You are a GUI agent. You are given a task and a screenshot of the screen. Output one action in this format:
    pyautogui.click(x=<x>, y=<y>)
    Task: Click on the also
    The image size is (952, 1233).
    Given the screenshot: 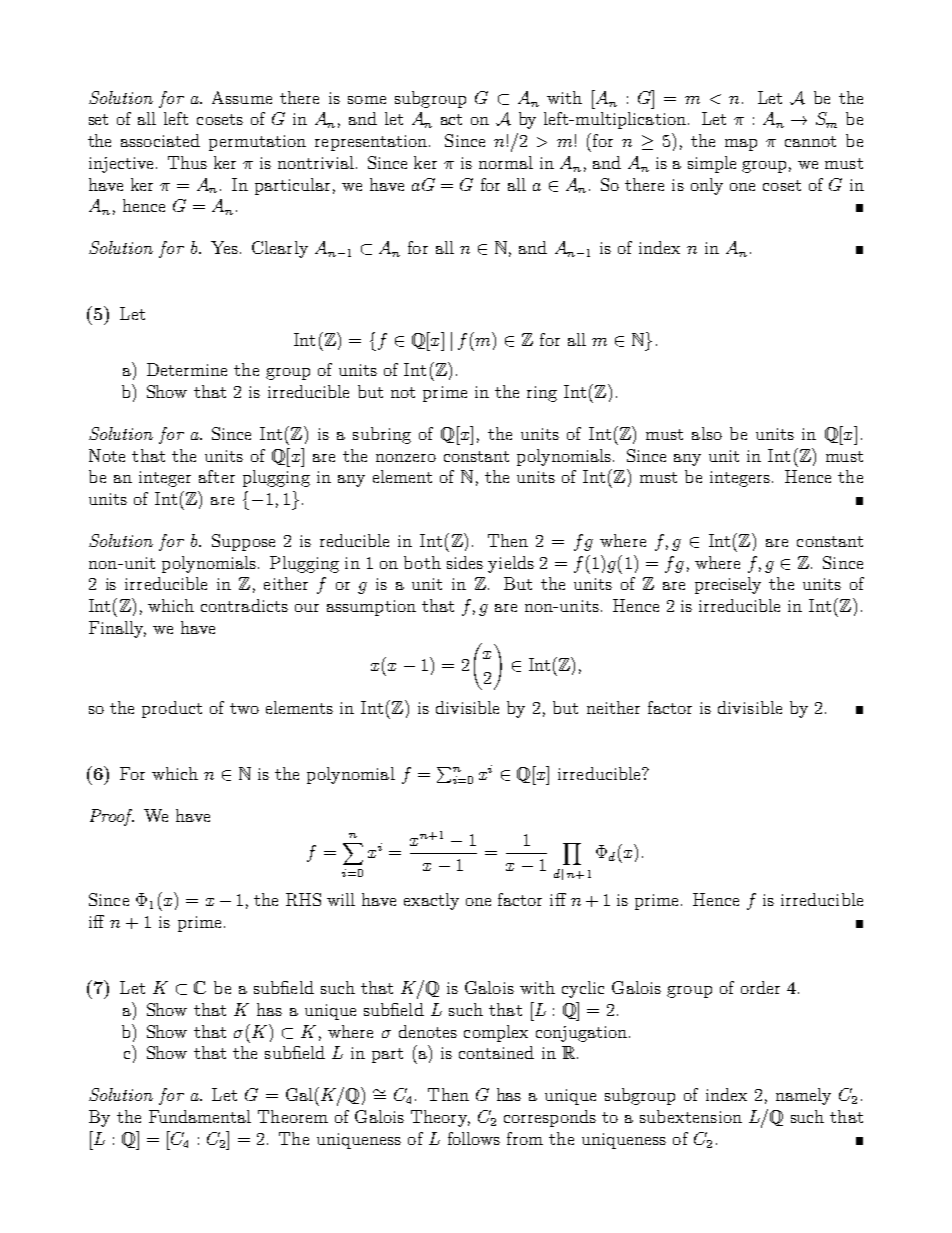 What is the action you would take?
    pyautogui.click(x=707, y=433)
